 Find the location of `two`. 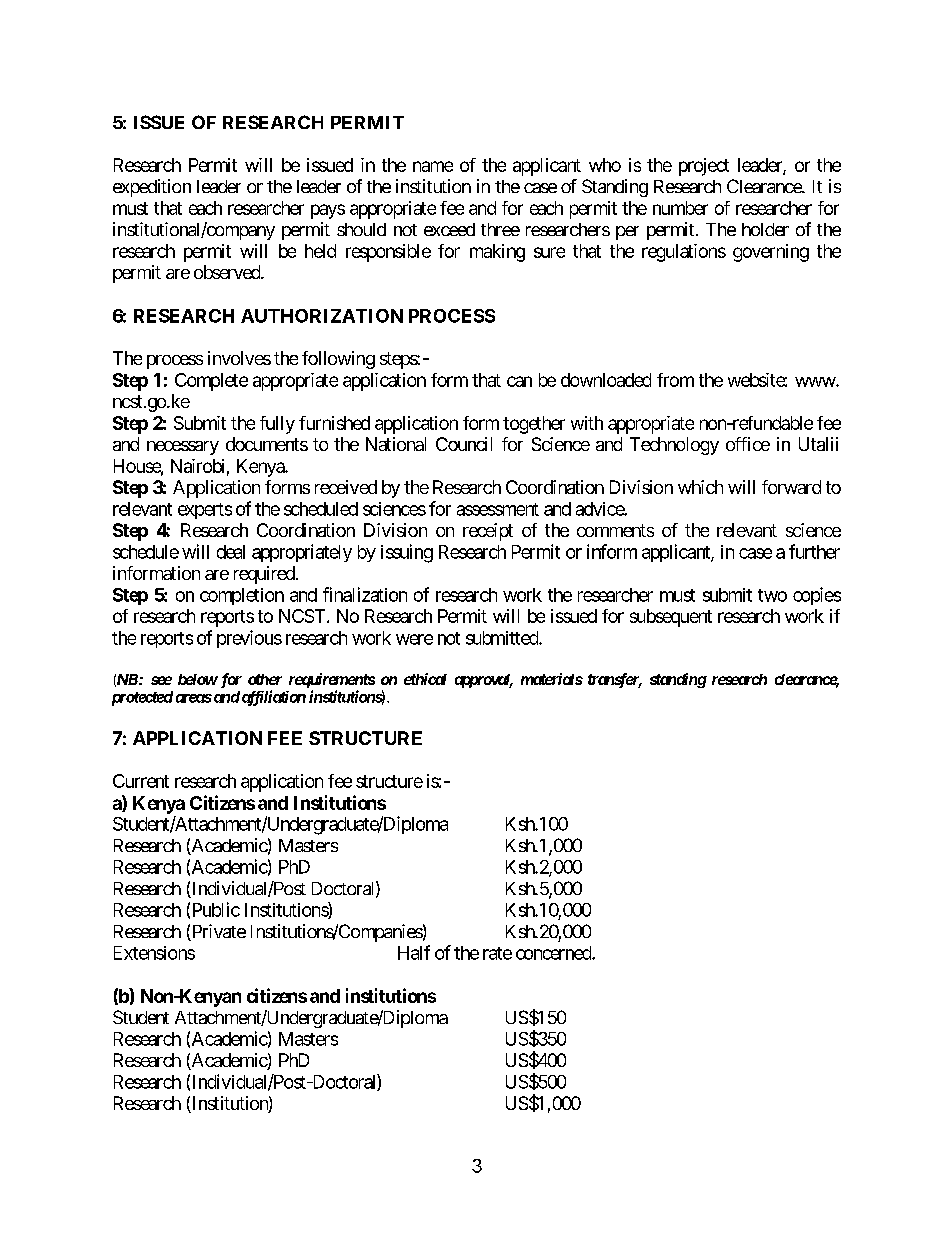

two is located at coordinates (772, 595).
